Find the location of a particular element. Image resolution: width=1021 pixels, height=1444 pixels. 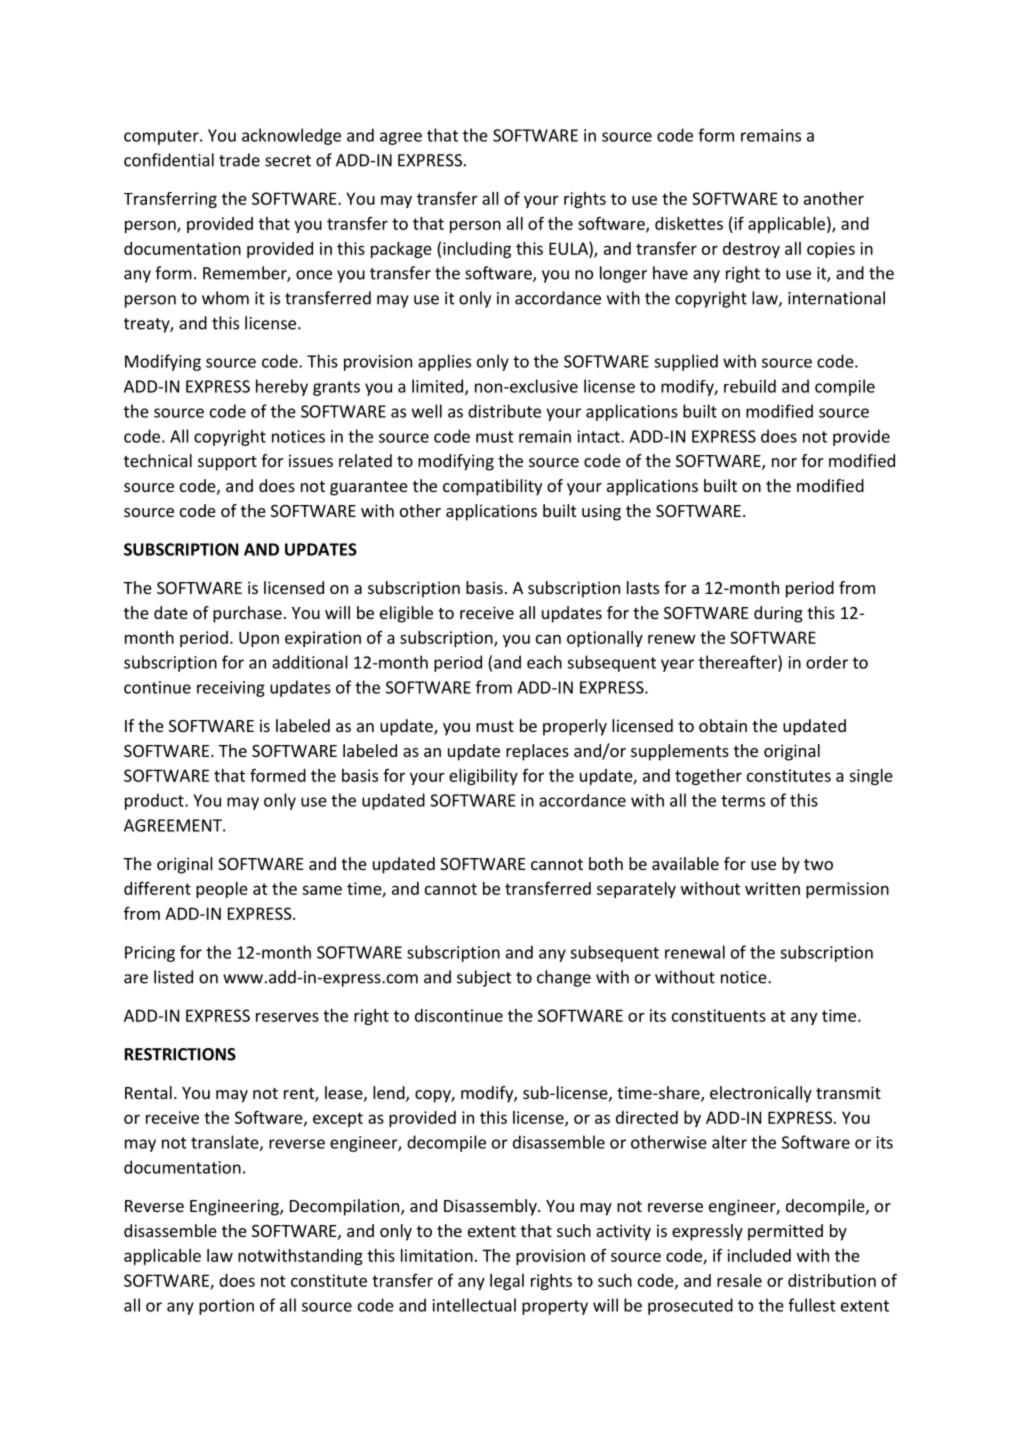

trade is located at coordinates (239, 160).
